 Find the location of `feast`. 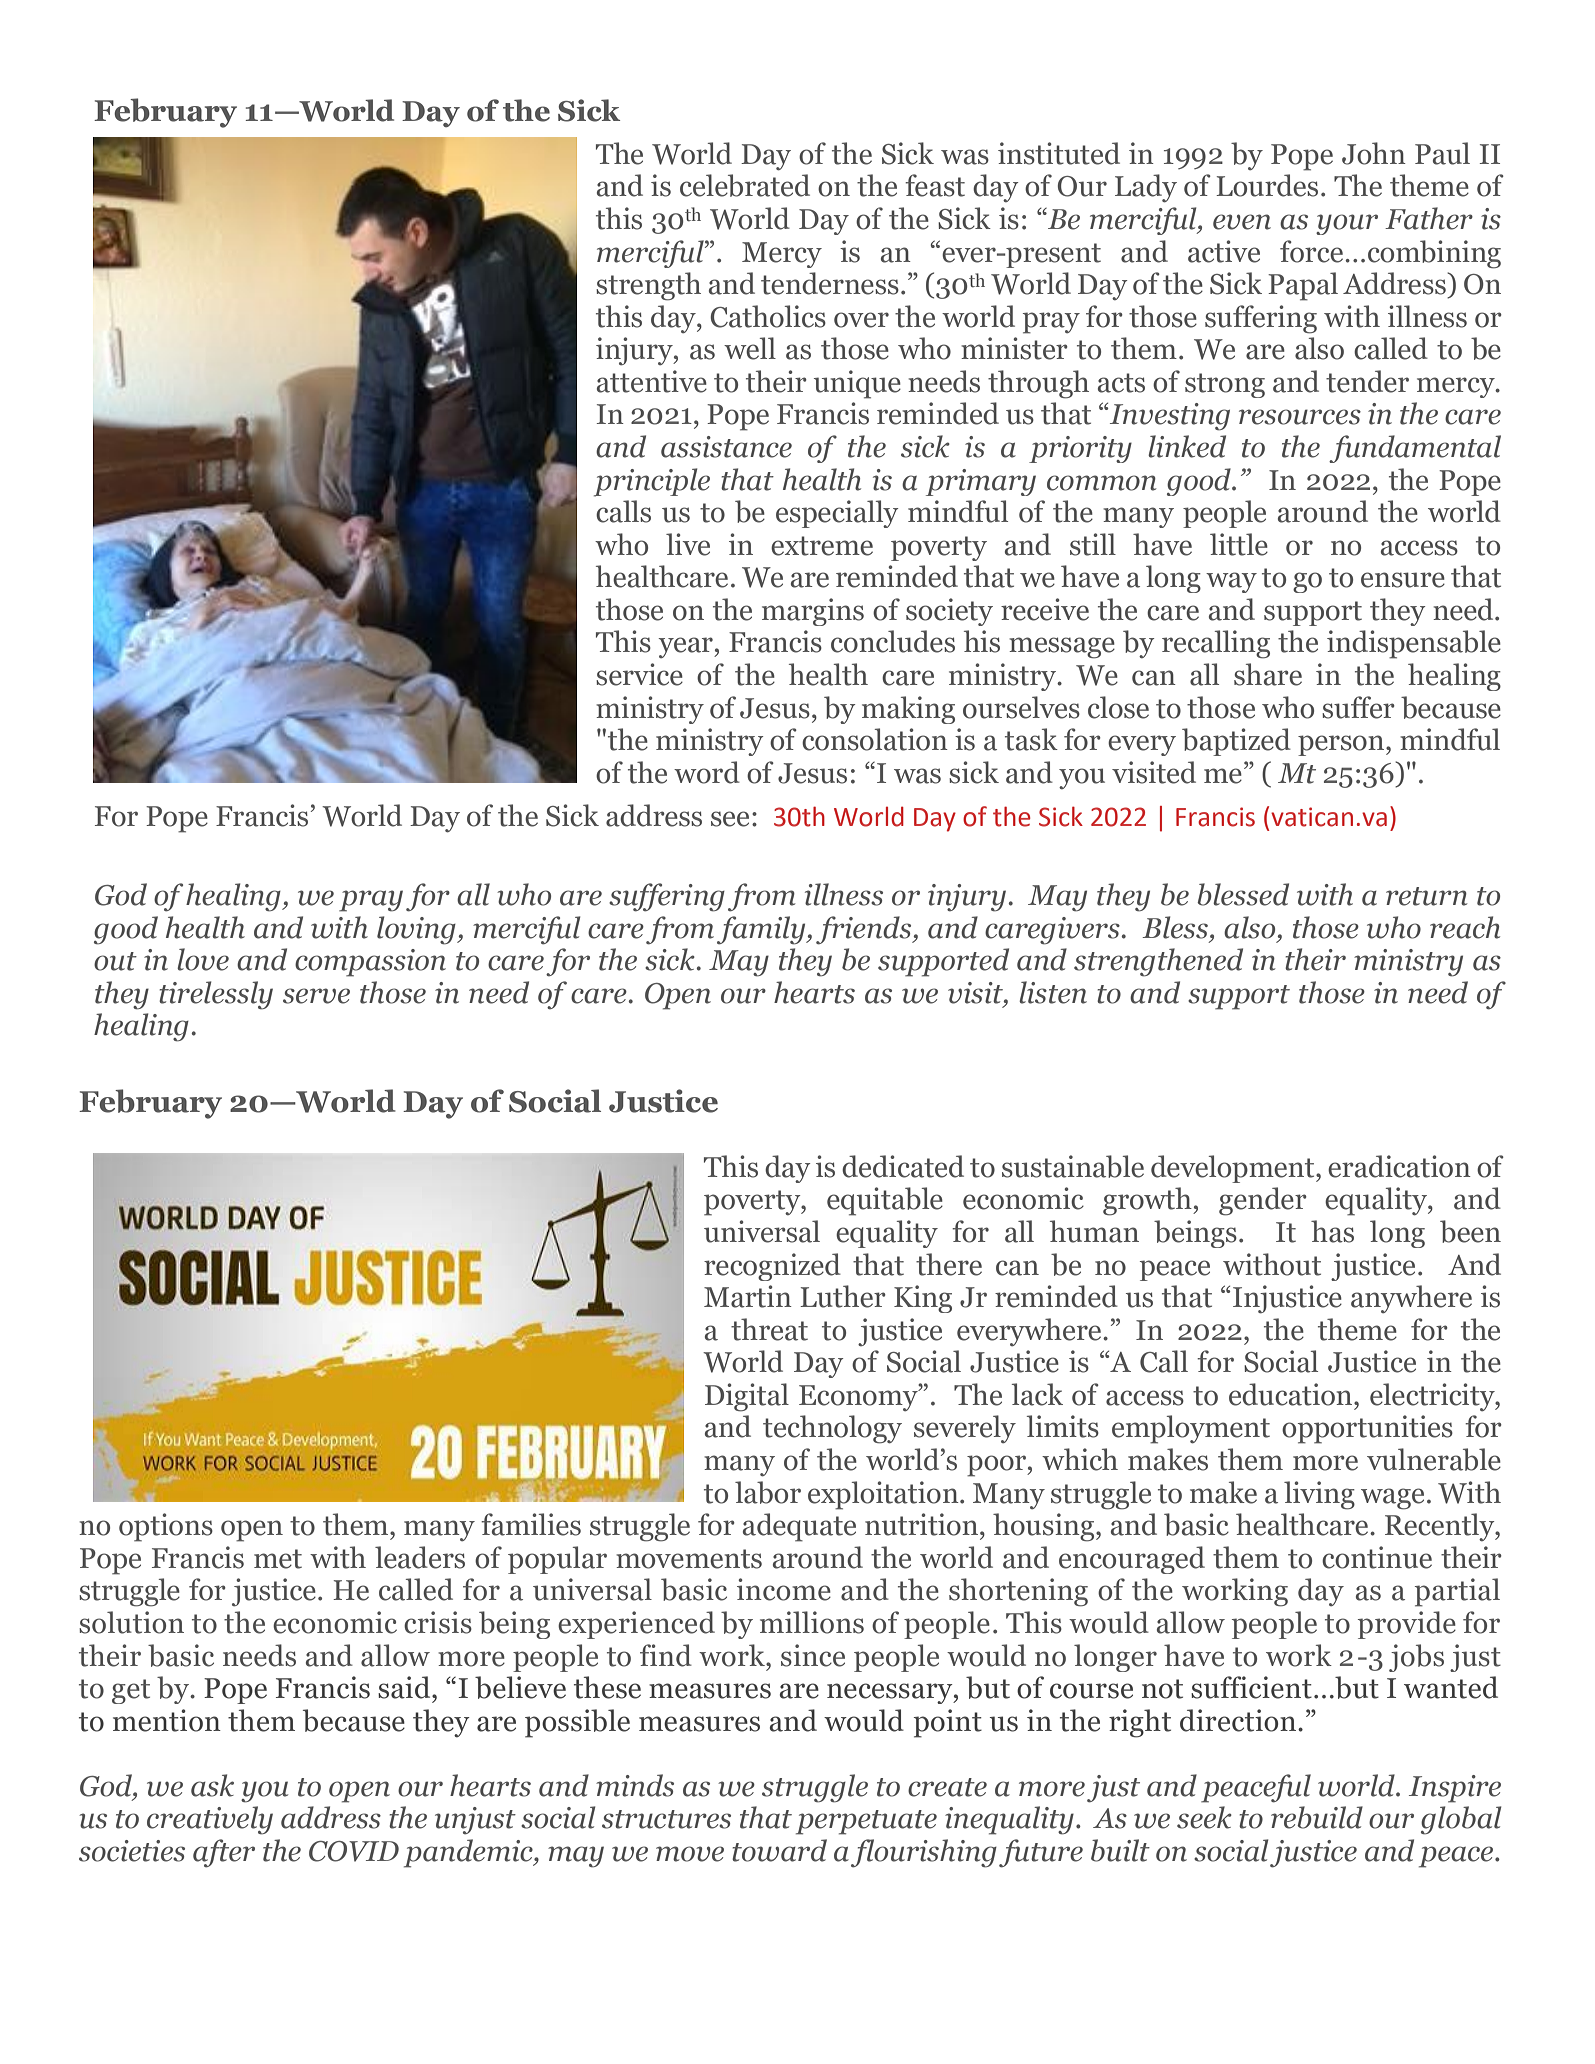

feast is located at coordinates (935, 185).
